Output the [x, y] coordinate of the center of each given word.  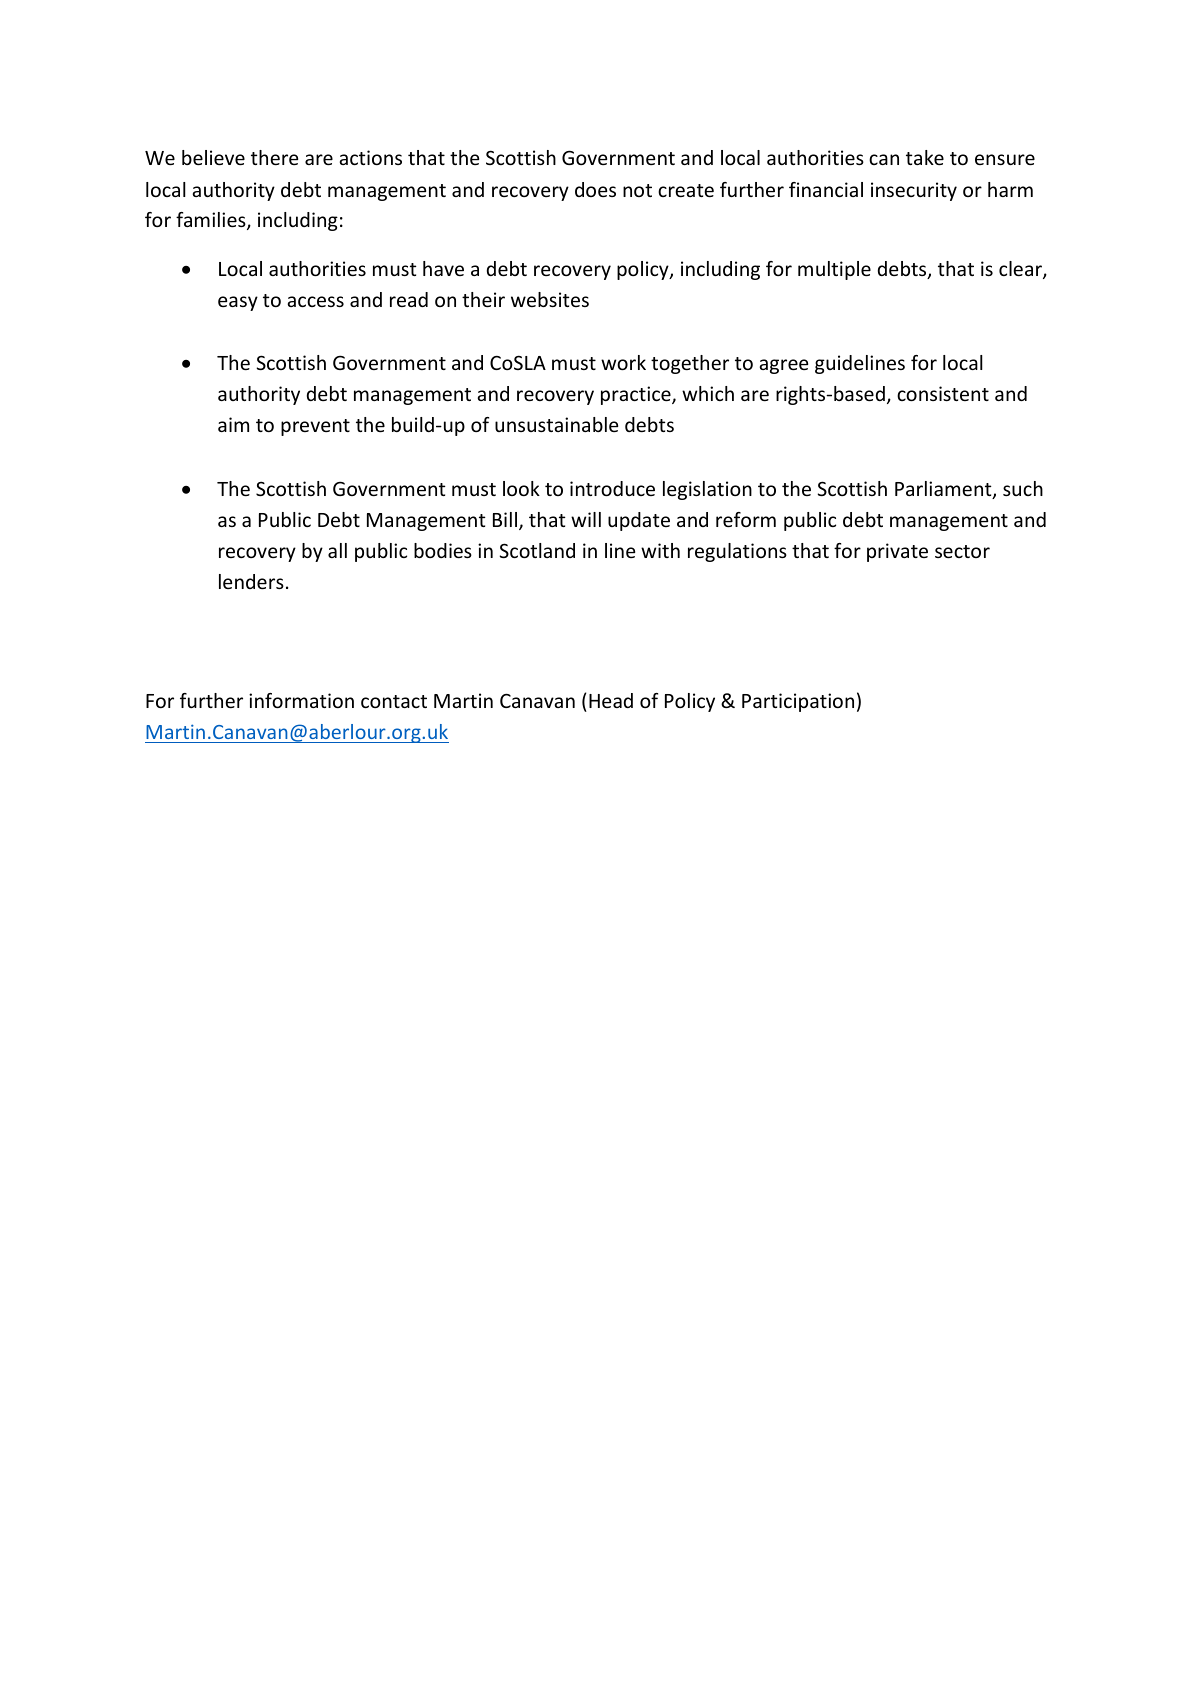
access [315, 301]
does [595, 189]
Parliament [944, 490]
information [301, 700]
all [337, 550]
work [623, 362]
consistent [943, 393]
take [925, 157]
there [274, 157]
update [639, 521]
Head [611, 700]
